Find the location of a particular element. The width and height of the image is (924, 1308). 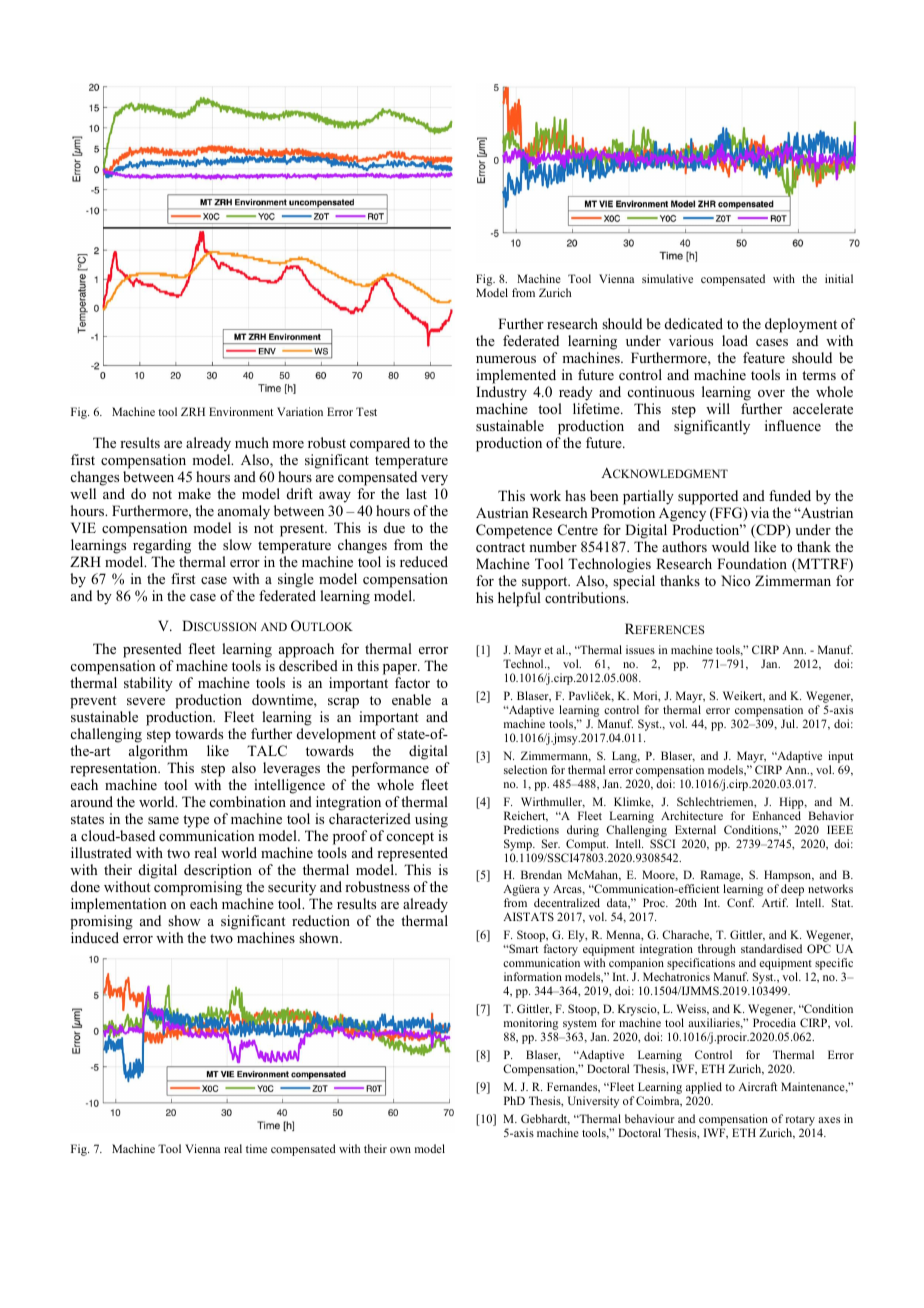

helpful is located at coordinates (519, 599).
